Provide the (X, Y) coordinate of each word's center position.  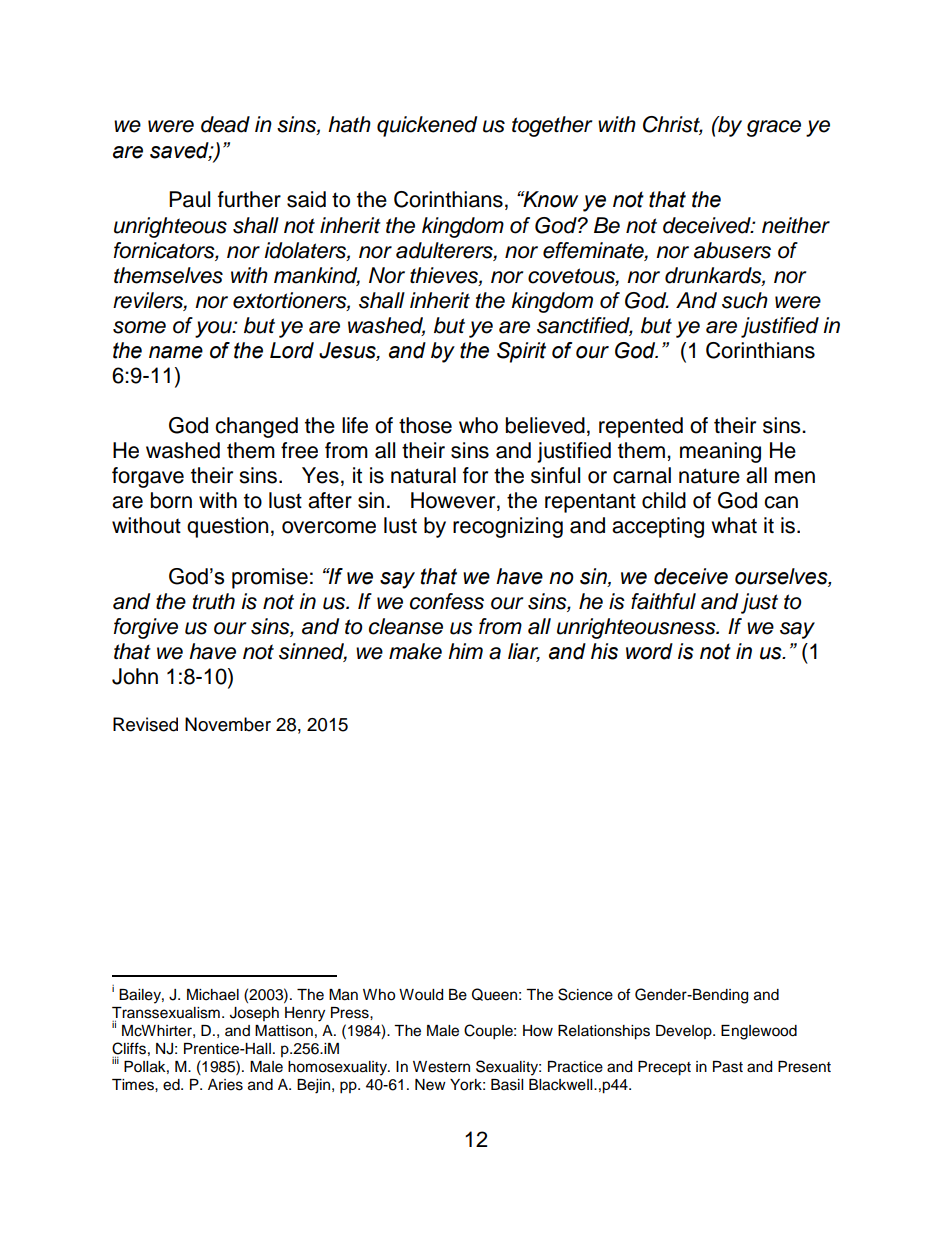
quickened (427, 126)
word (649, 651)
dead (225, 124)
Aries (225, 1085)
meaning (720, 452)
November (228, 724)
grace (774, 128)
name (176, 352)
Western (441, 1067)
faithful (663, 601)
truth (214, 601)
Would (421, 995)
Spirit (521, 352)
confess (447, 601)
